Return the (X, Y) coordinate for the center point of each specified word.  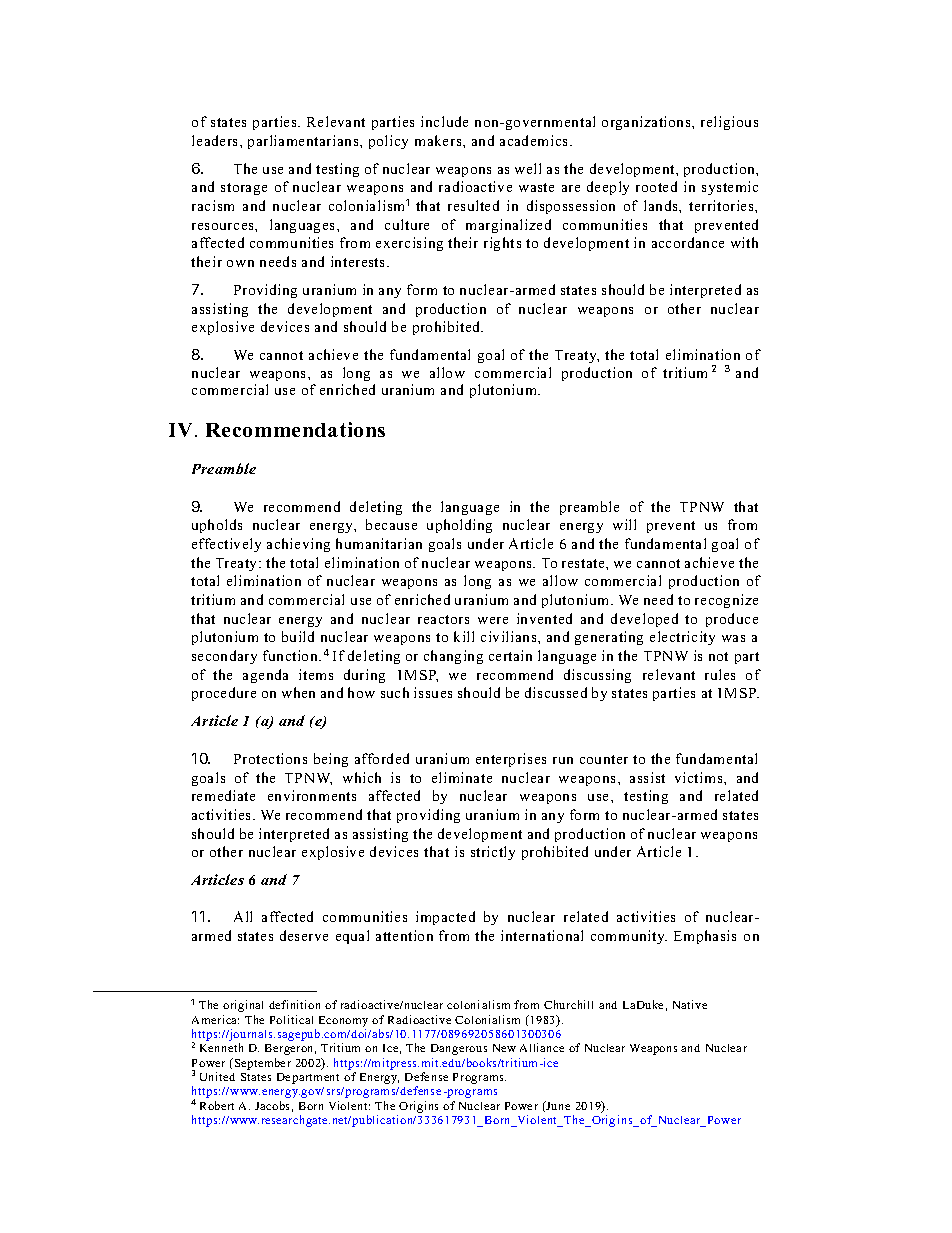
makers (439, 140)
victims (700, 777)
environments (312, 795)
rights (502, 244)
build (298, 636)
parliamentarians (304, 142)
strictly (493, 853)
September (263, 1064)
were (493, 620)
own (240, 263)
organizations (647, 123)
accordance (688, 242)
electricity (682, 638)
